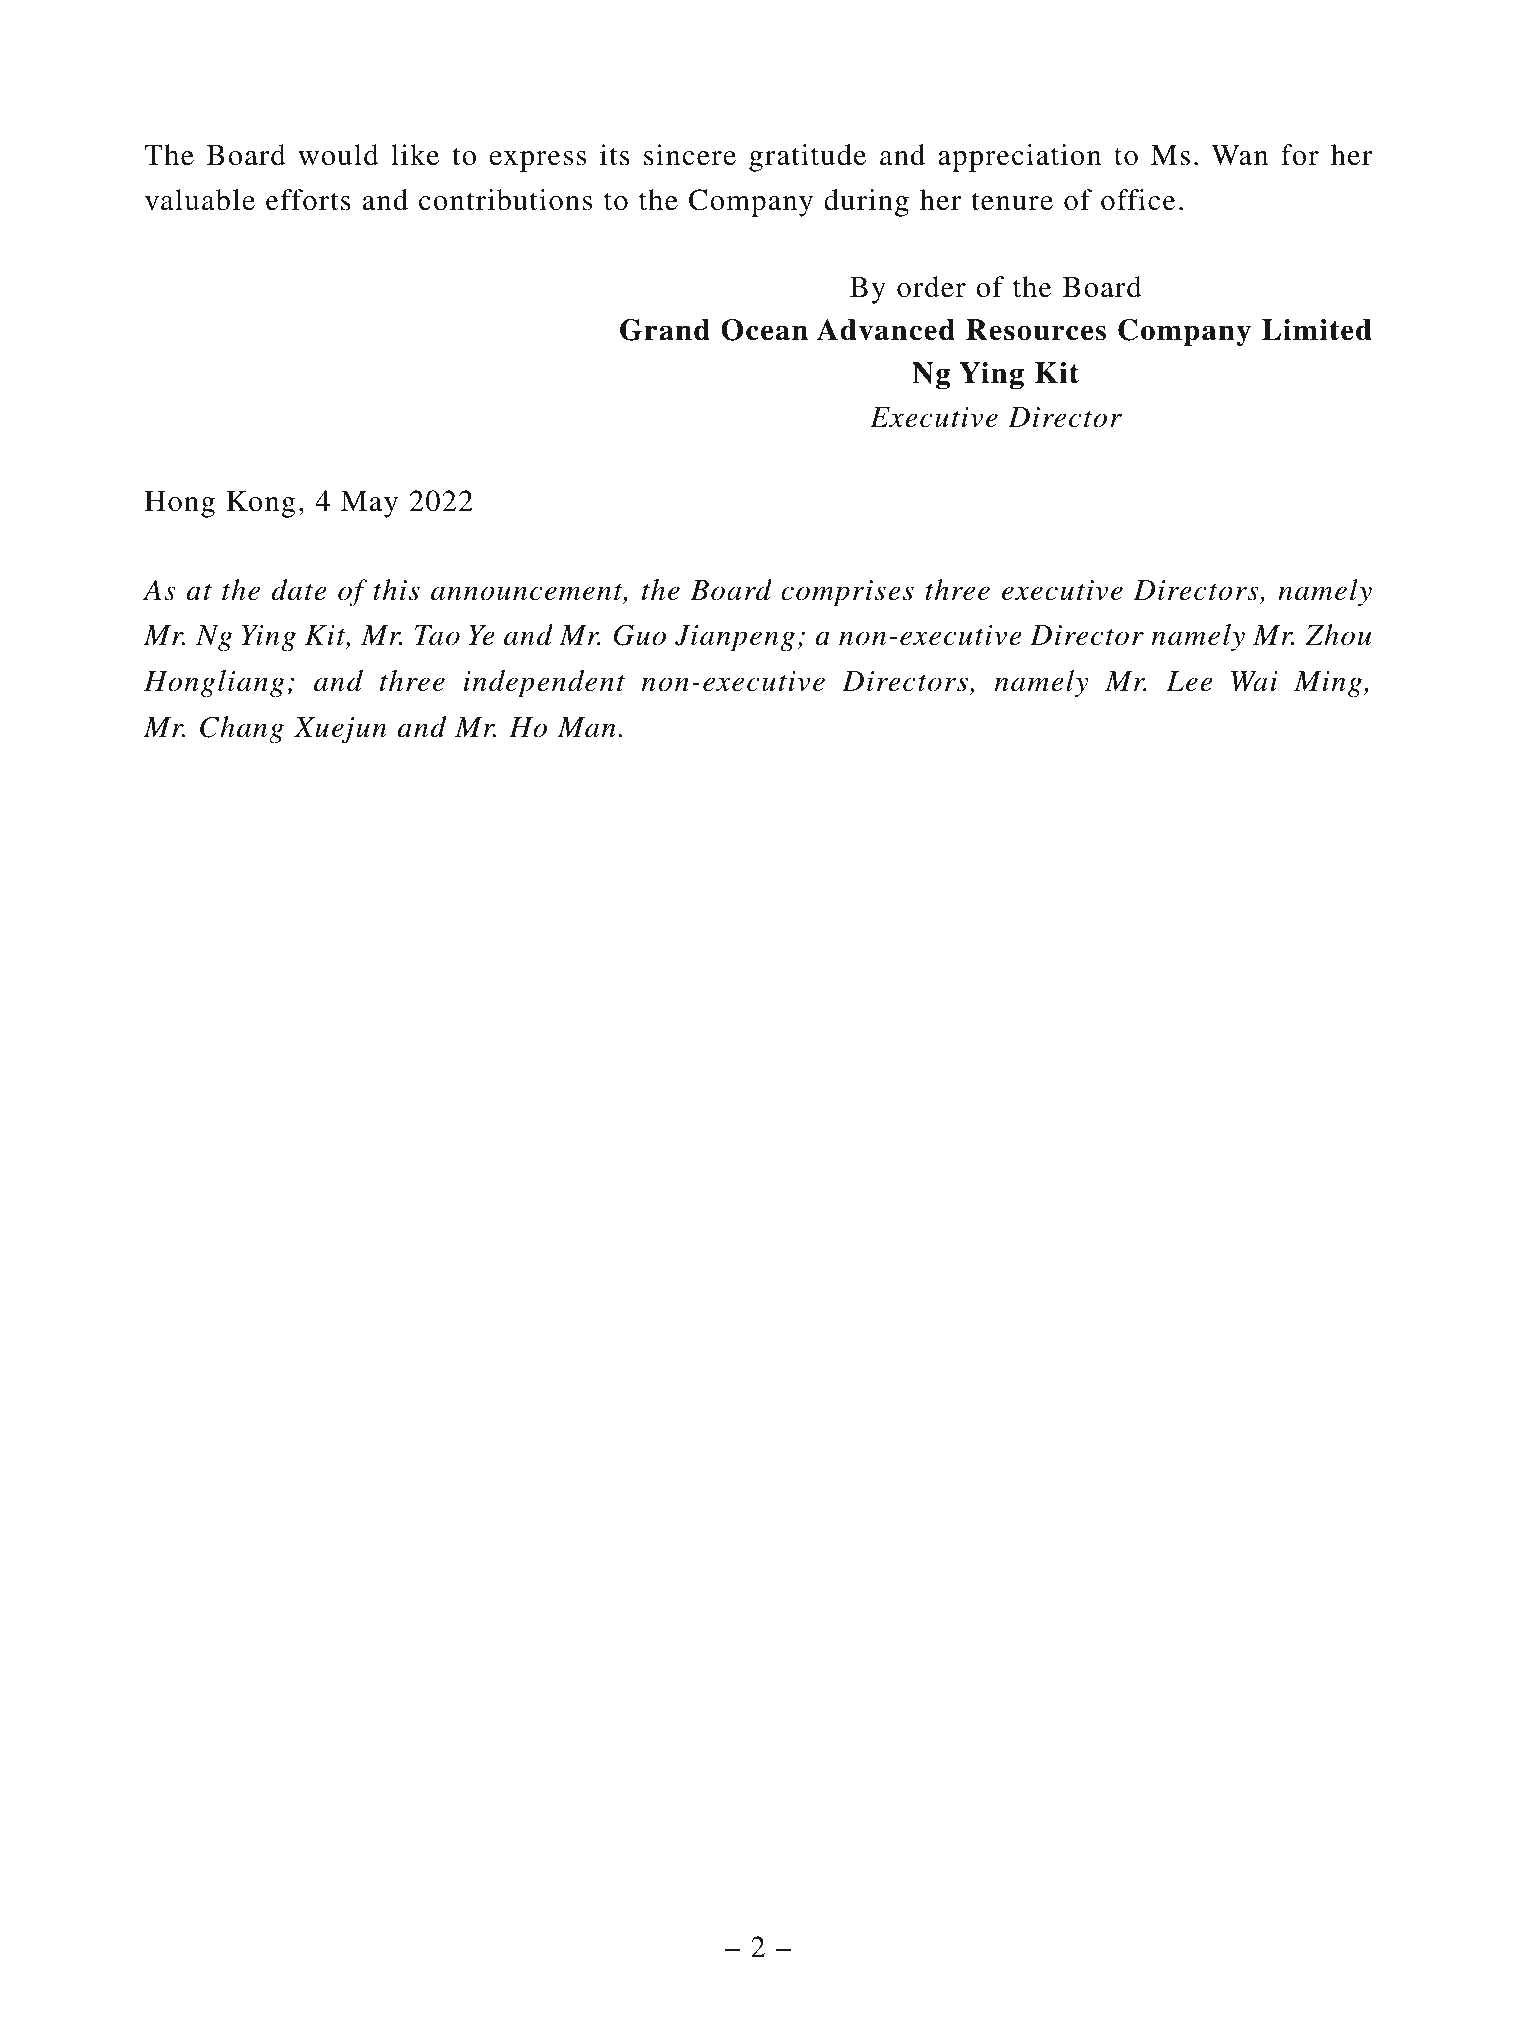 This page has height=2023, width=1516. I want to click on Limited, so click(1317, 330).
